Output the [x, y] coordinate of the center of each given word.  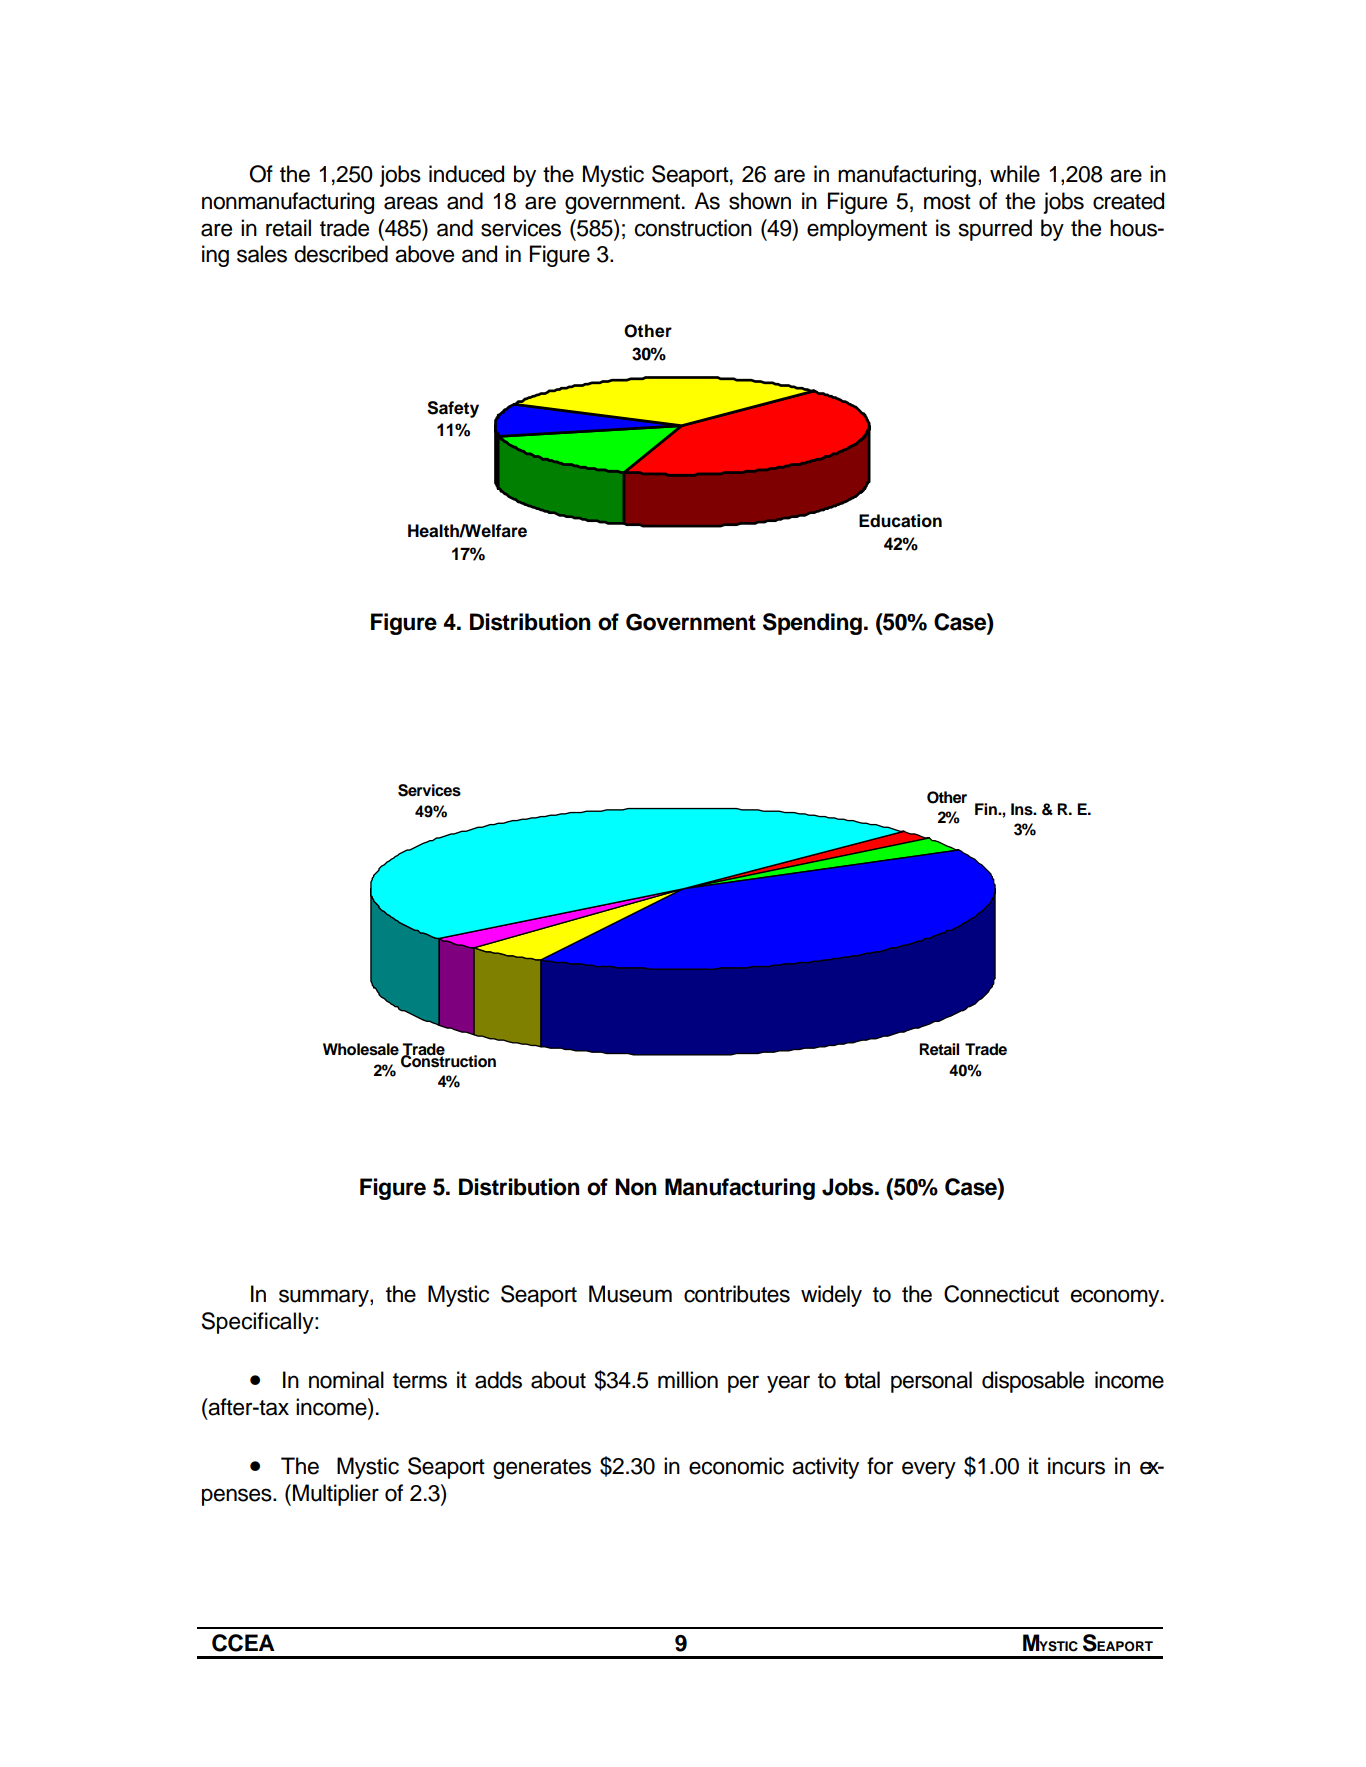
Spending [812, 624]
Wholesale [361, 1049]
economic [736, 1466]
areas [411, 203]
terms [420, 1381]
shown [760, 201]
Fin [987, 809]
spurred [995, 230]
